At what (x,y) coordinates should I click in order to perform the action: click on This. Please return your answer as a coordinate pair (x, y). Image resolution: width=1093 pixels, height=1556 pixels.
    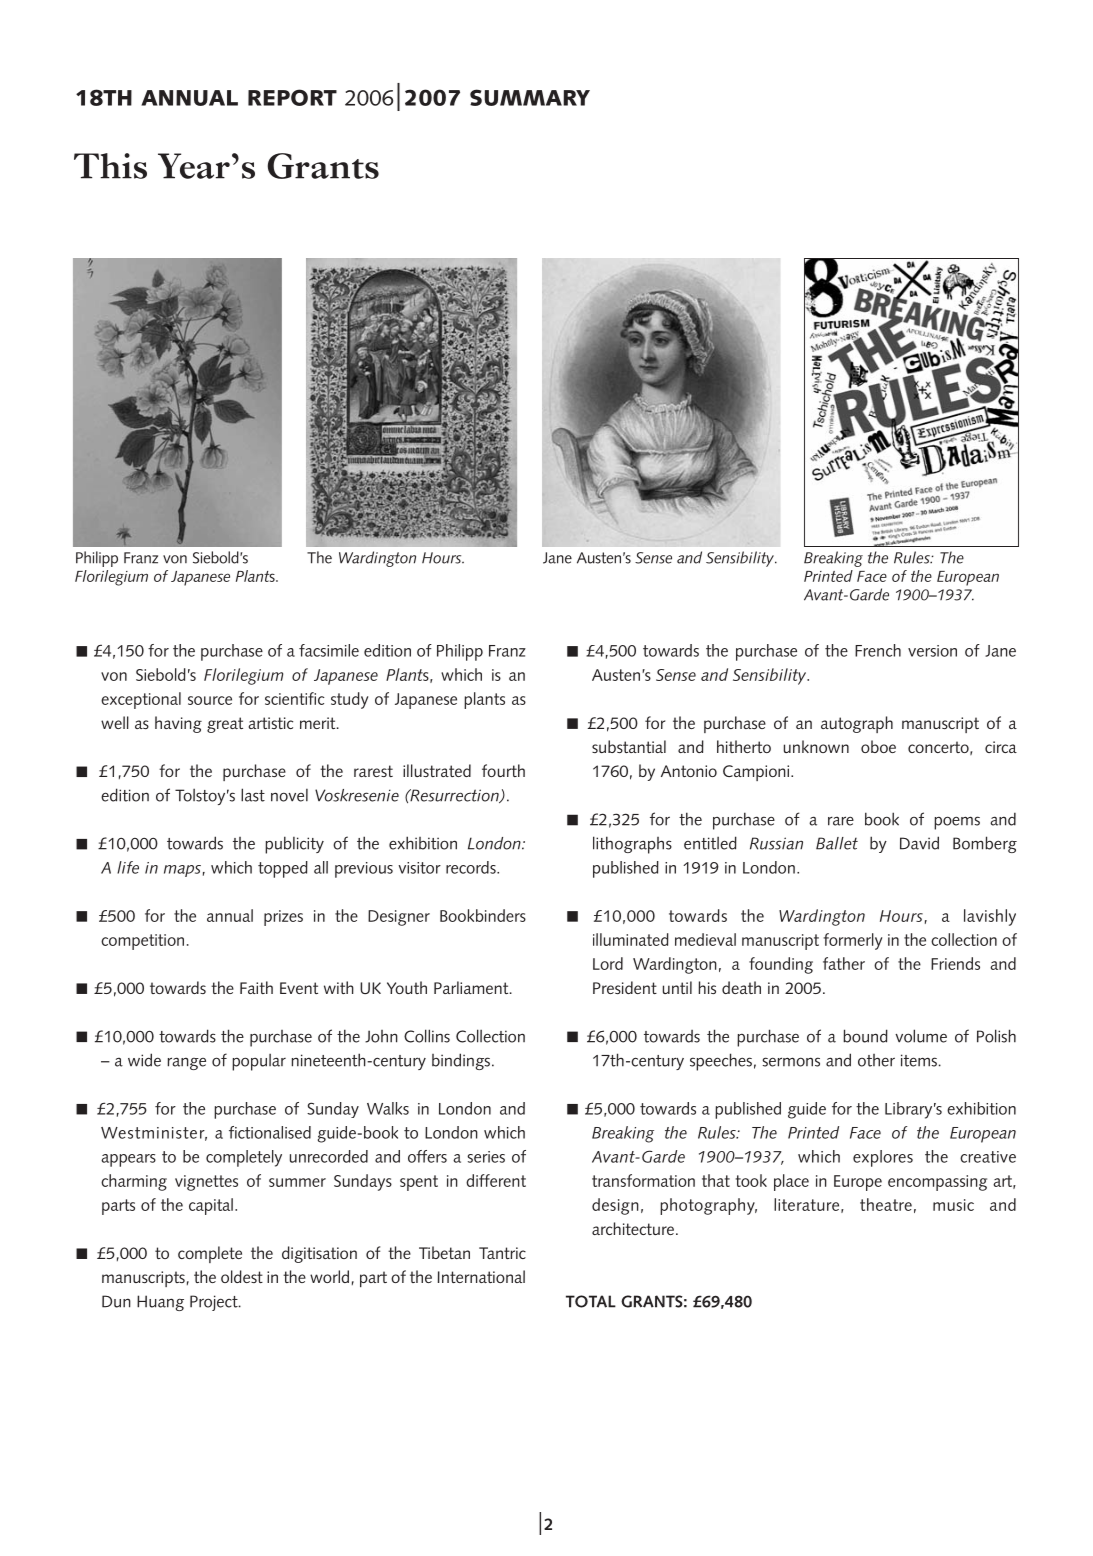
    Looking at the image, I should click on (110, 166).
